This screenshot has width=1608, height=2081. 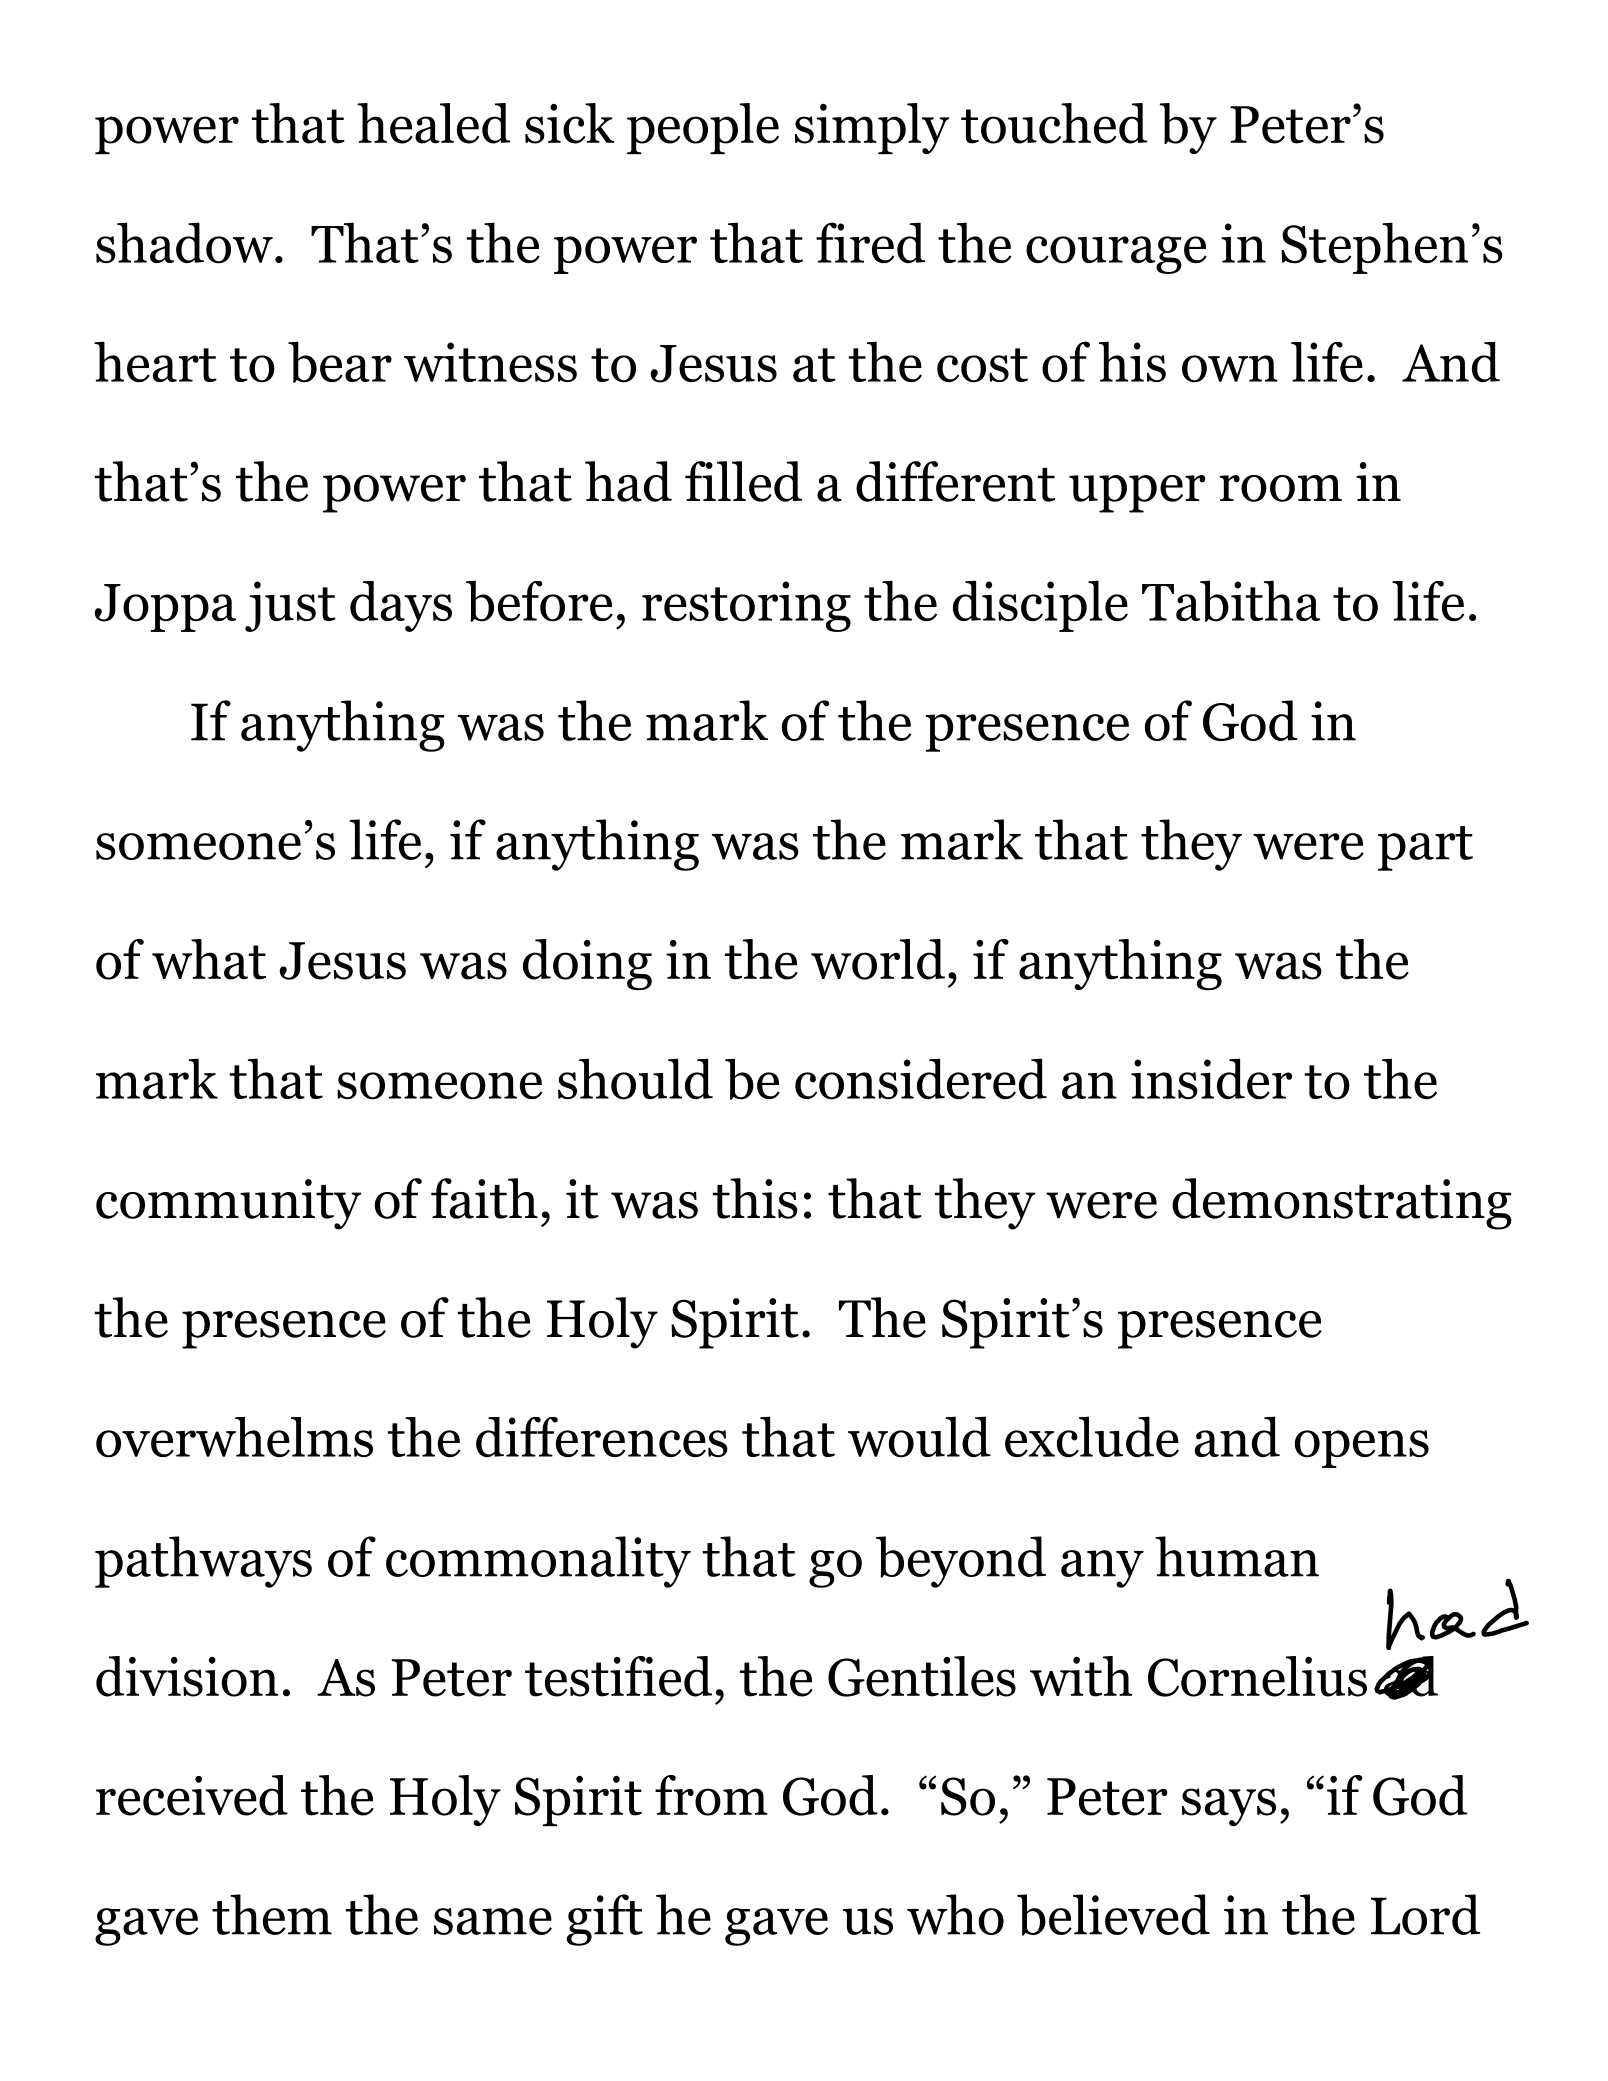 I want to click on from, so click(x=711, y=1795).
